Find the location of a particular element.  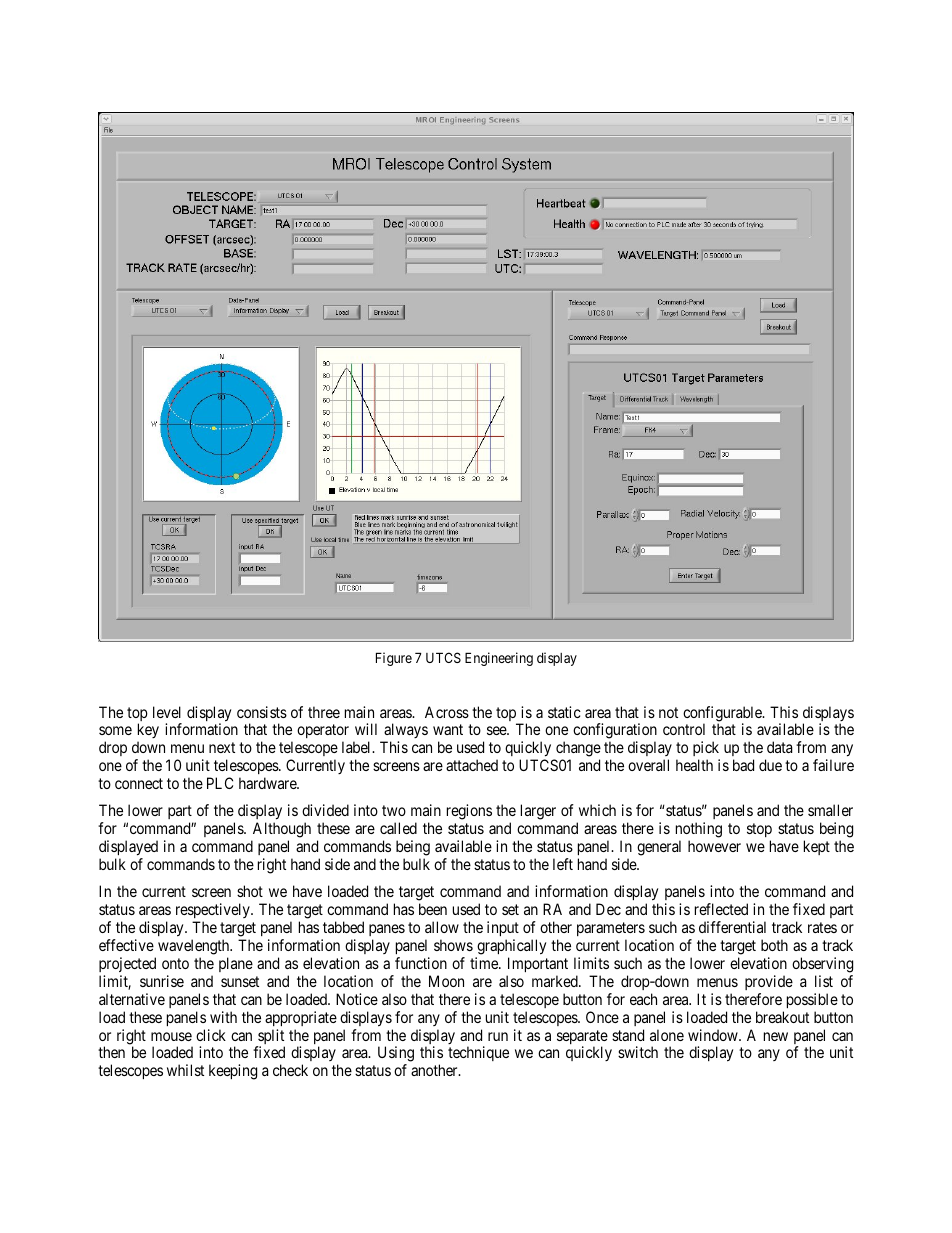

Engineering is located at coordinates (499, 659).
